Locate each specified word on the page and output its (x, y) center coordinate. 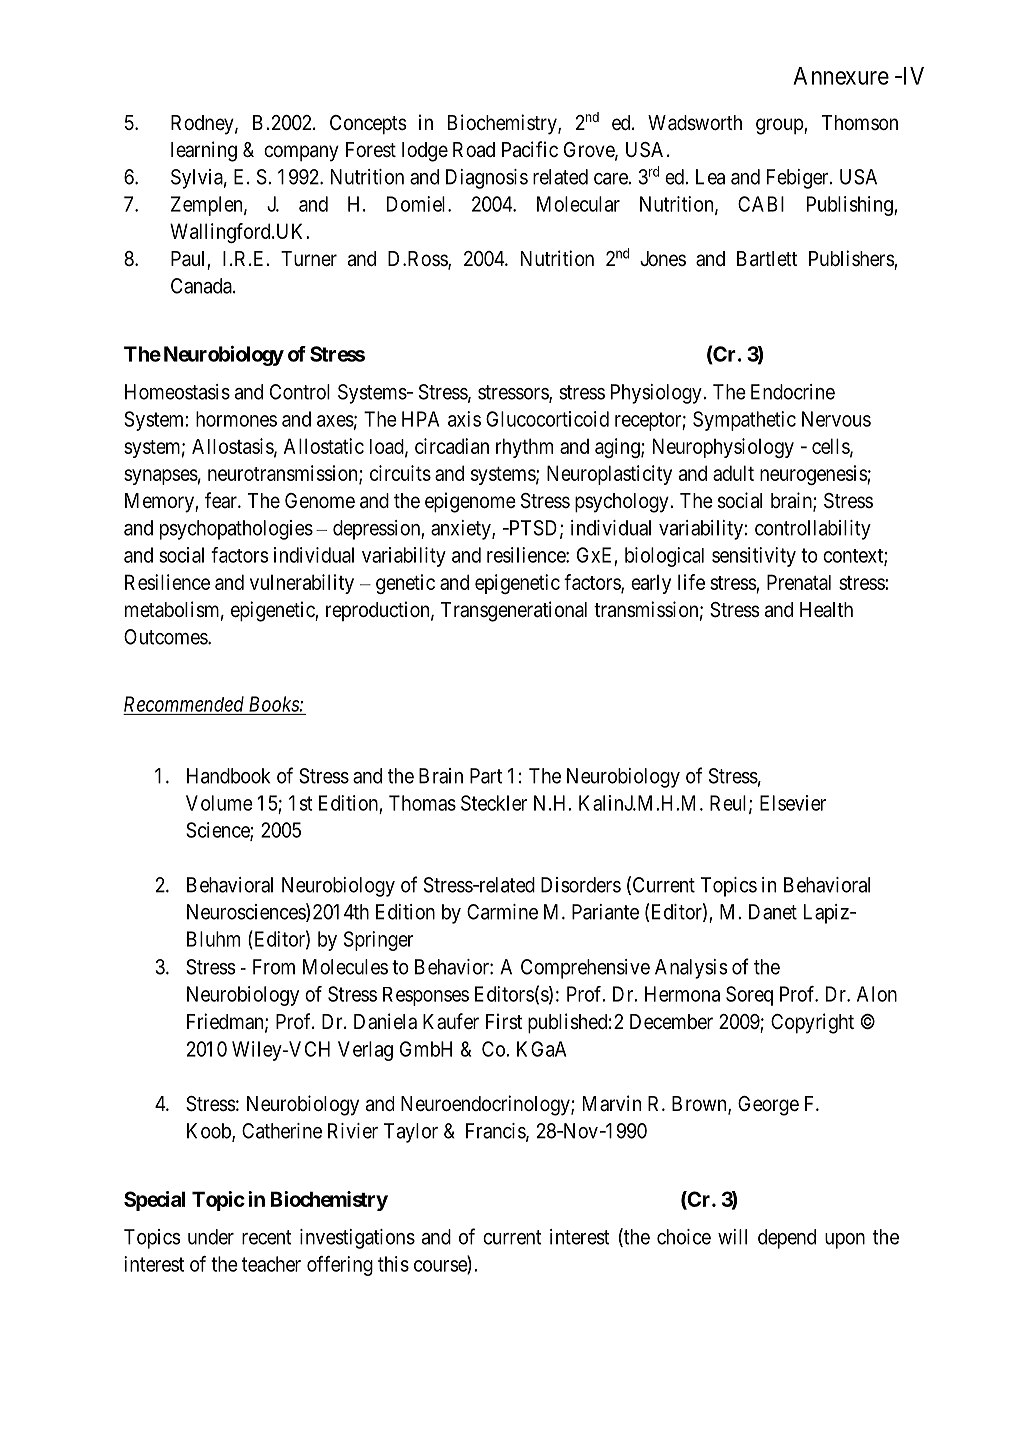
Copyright (812, 1023)
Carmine (502, 912)
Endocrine (793, 392)
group (780, 126)
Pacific (530, 149)
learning (204, 151)
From (274, 967)
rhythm (524, 448)
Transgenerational (514, 611)
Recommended (184, 704)
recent (267, 1237)
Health (826, 610)
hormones (236, 419)
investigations (357, 1239)
